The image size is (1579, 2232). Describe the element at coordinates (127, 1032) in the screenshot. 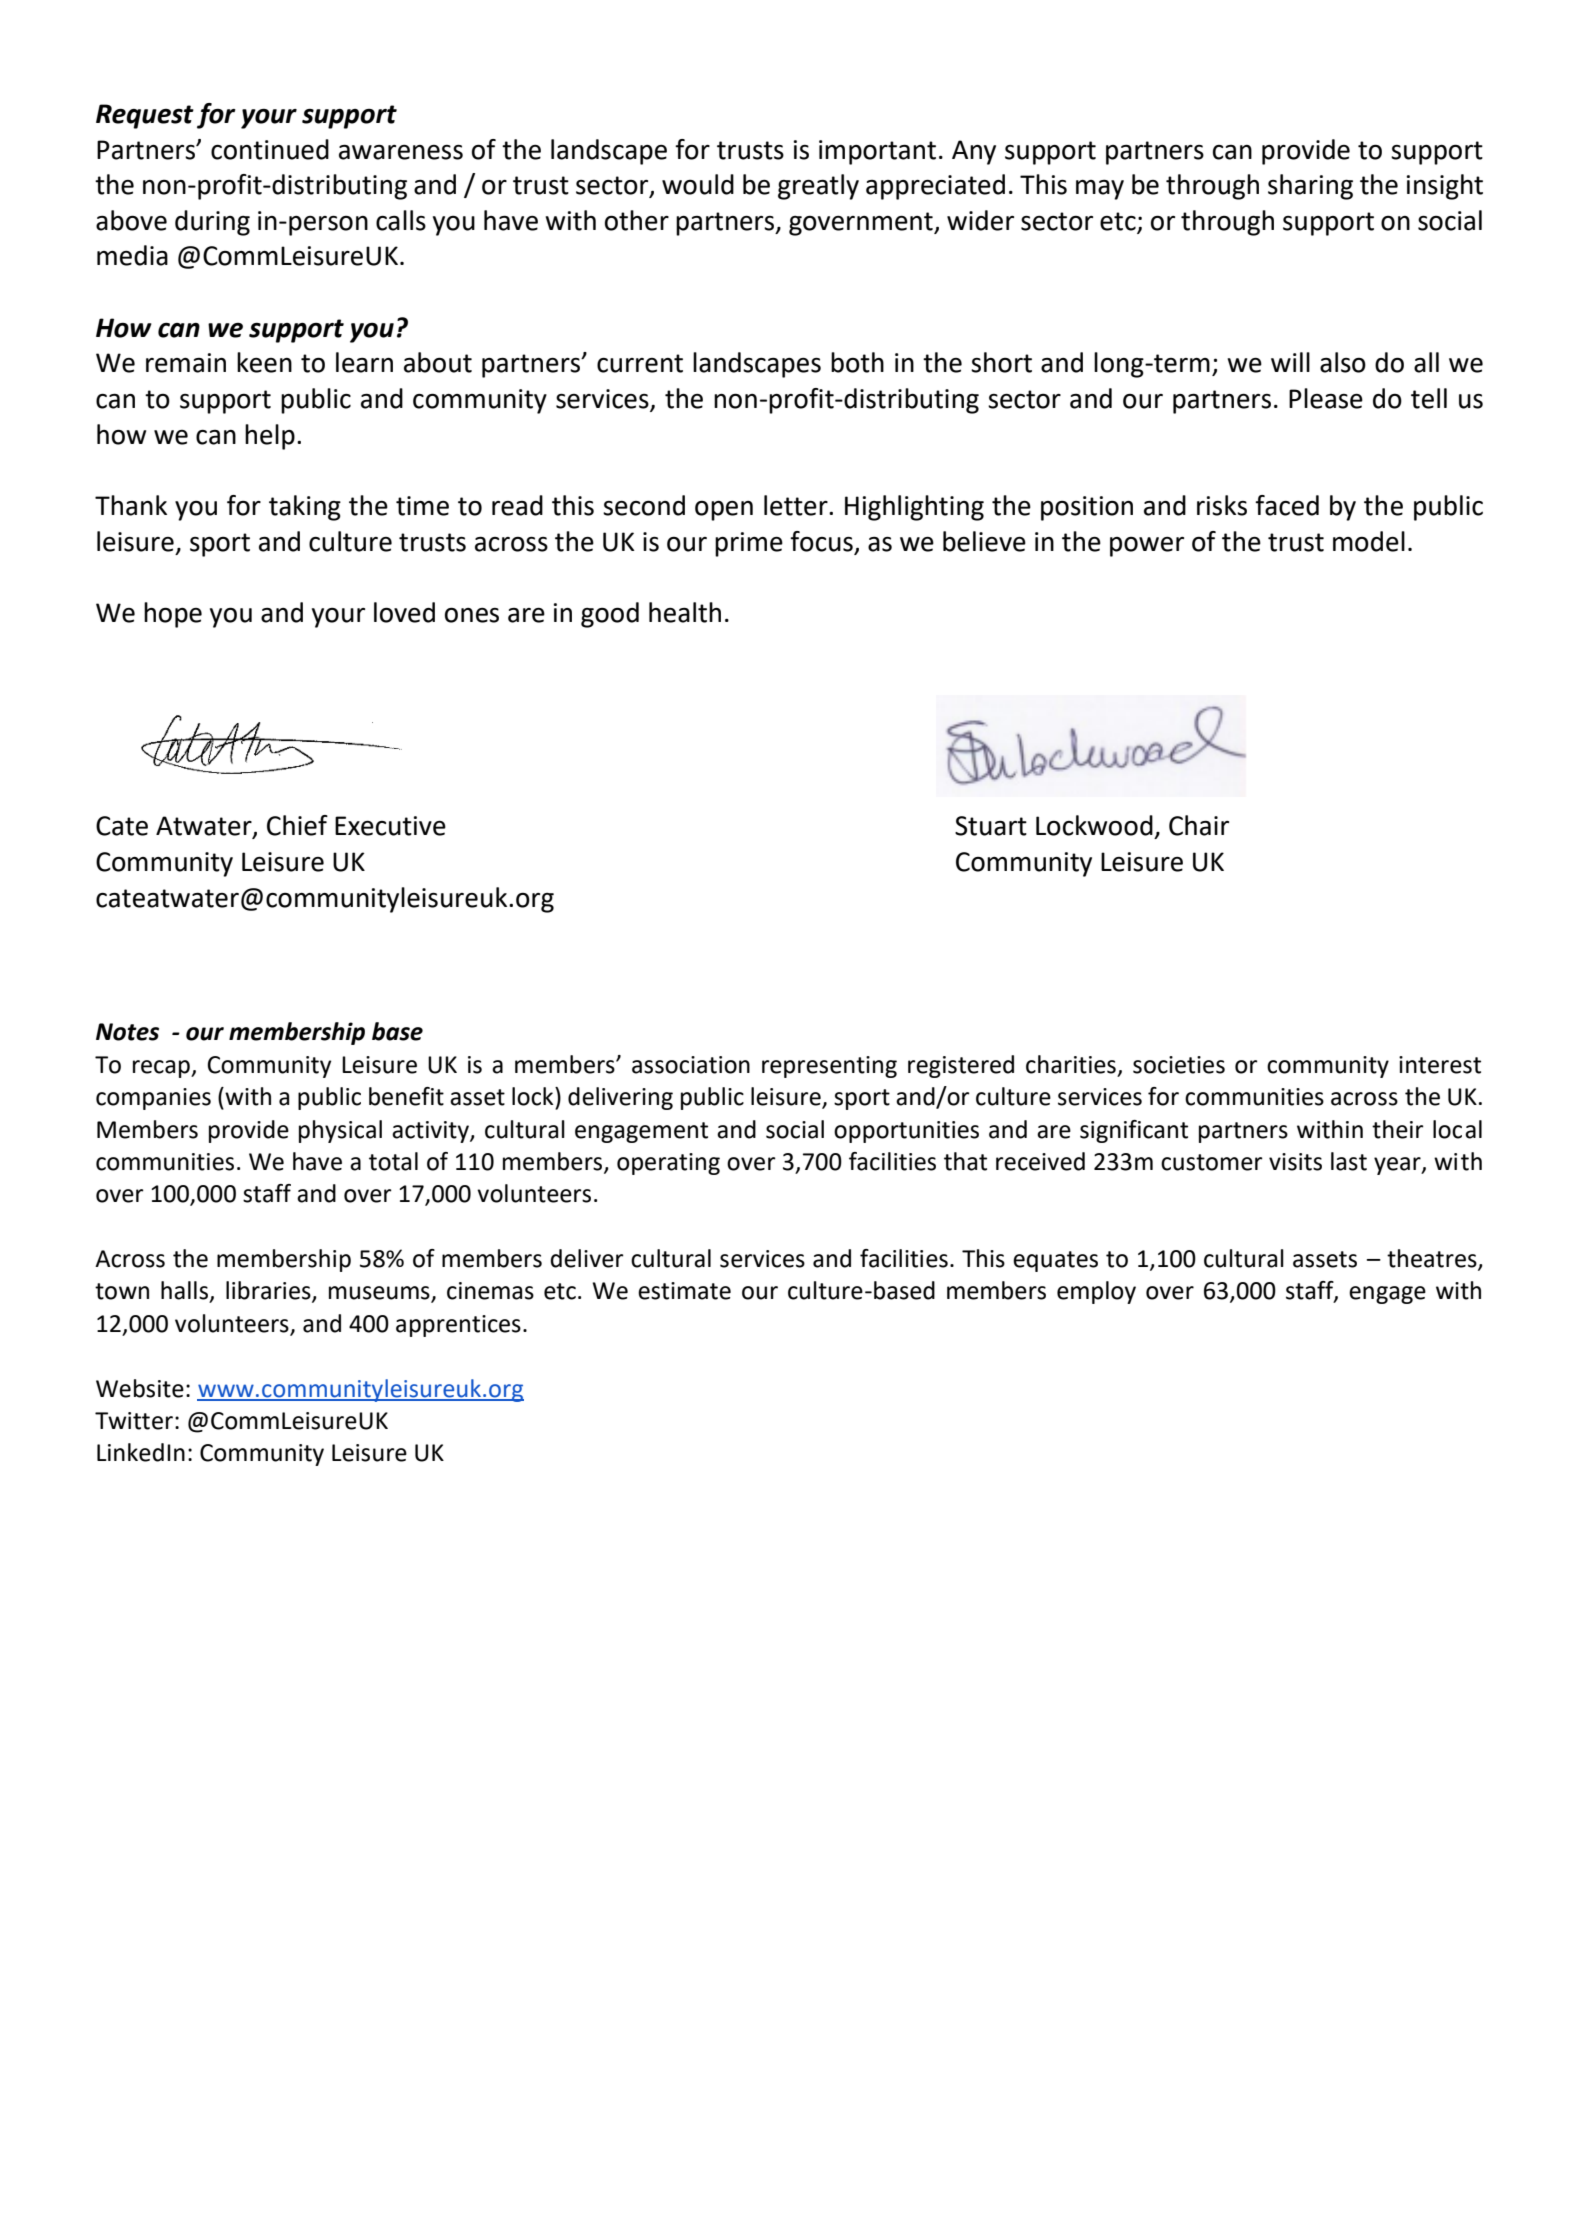

I see `Notes` at that location.
